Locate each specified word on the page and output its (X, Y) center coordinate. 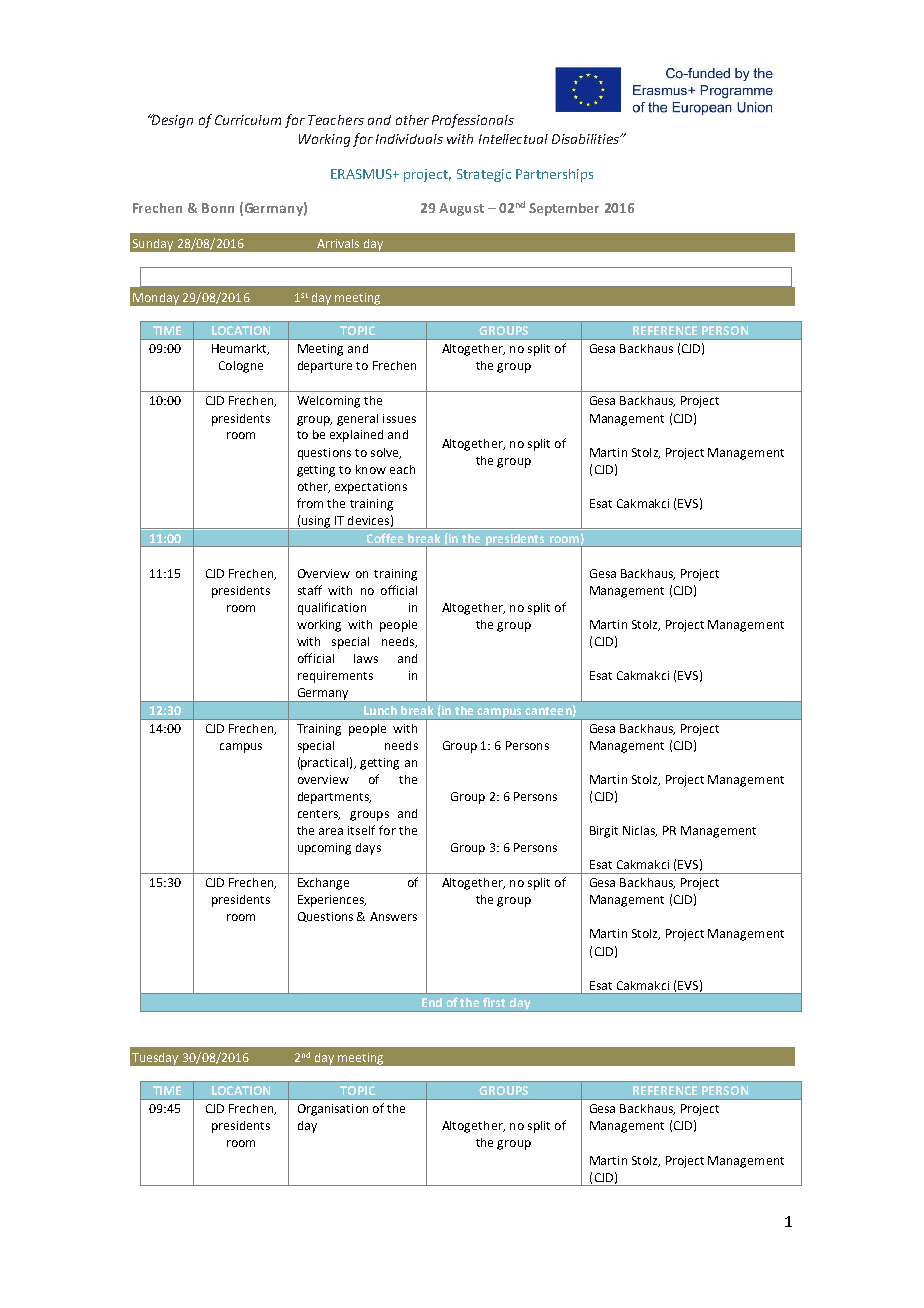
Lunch (380, 710)
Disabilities (587, 139)
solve (386, 453)
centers (319, 815)
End (432, 1002)
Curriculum (248, 120)
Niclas (640, 831)
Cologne (241, 367)
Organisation (333, 1110)
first (494, 1002)
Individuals (409, 139)
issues (399, 418)
